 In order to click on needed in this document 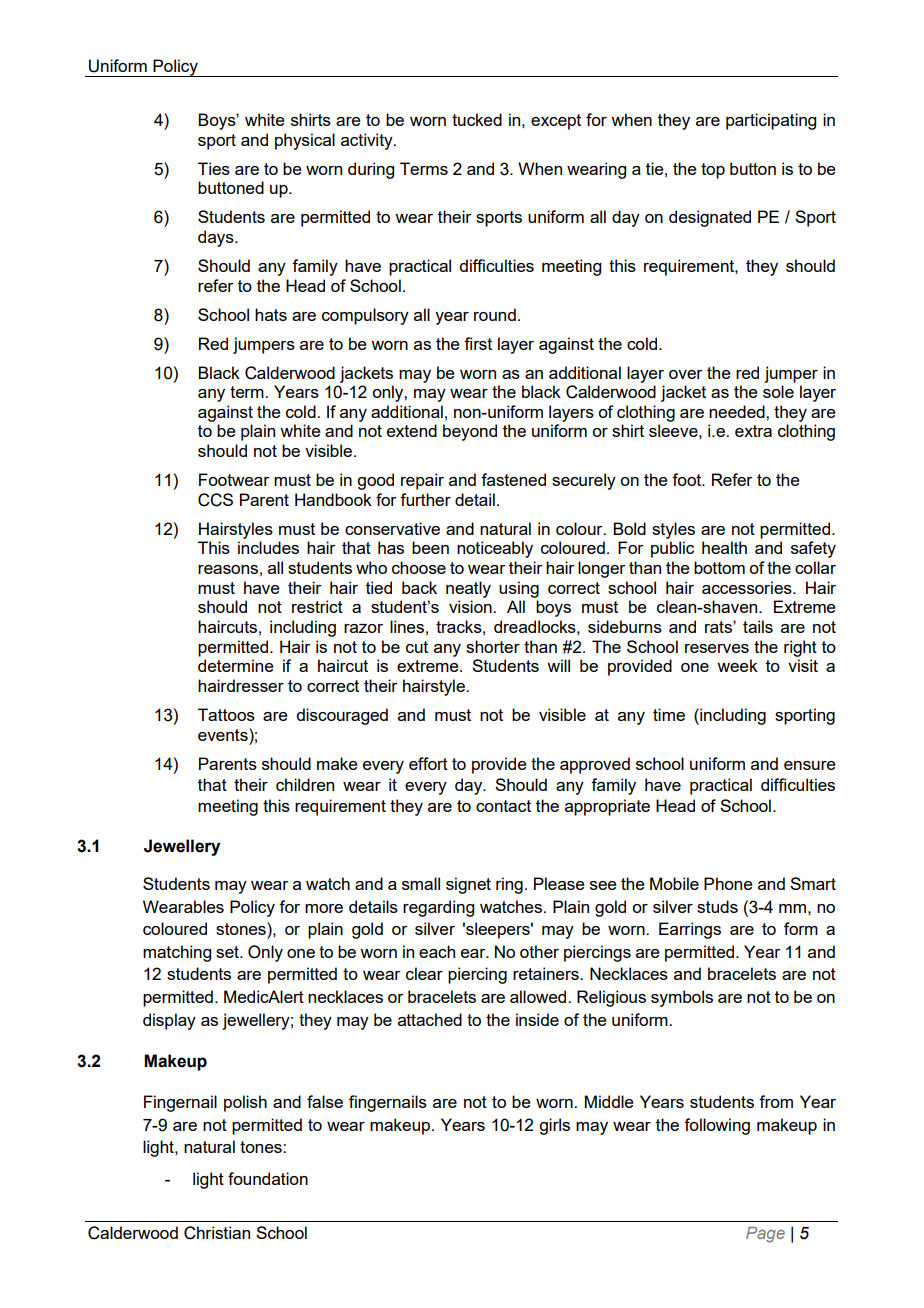, I will do `click(738, 411)`.
